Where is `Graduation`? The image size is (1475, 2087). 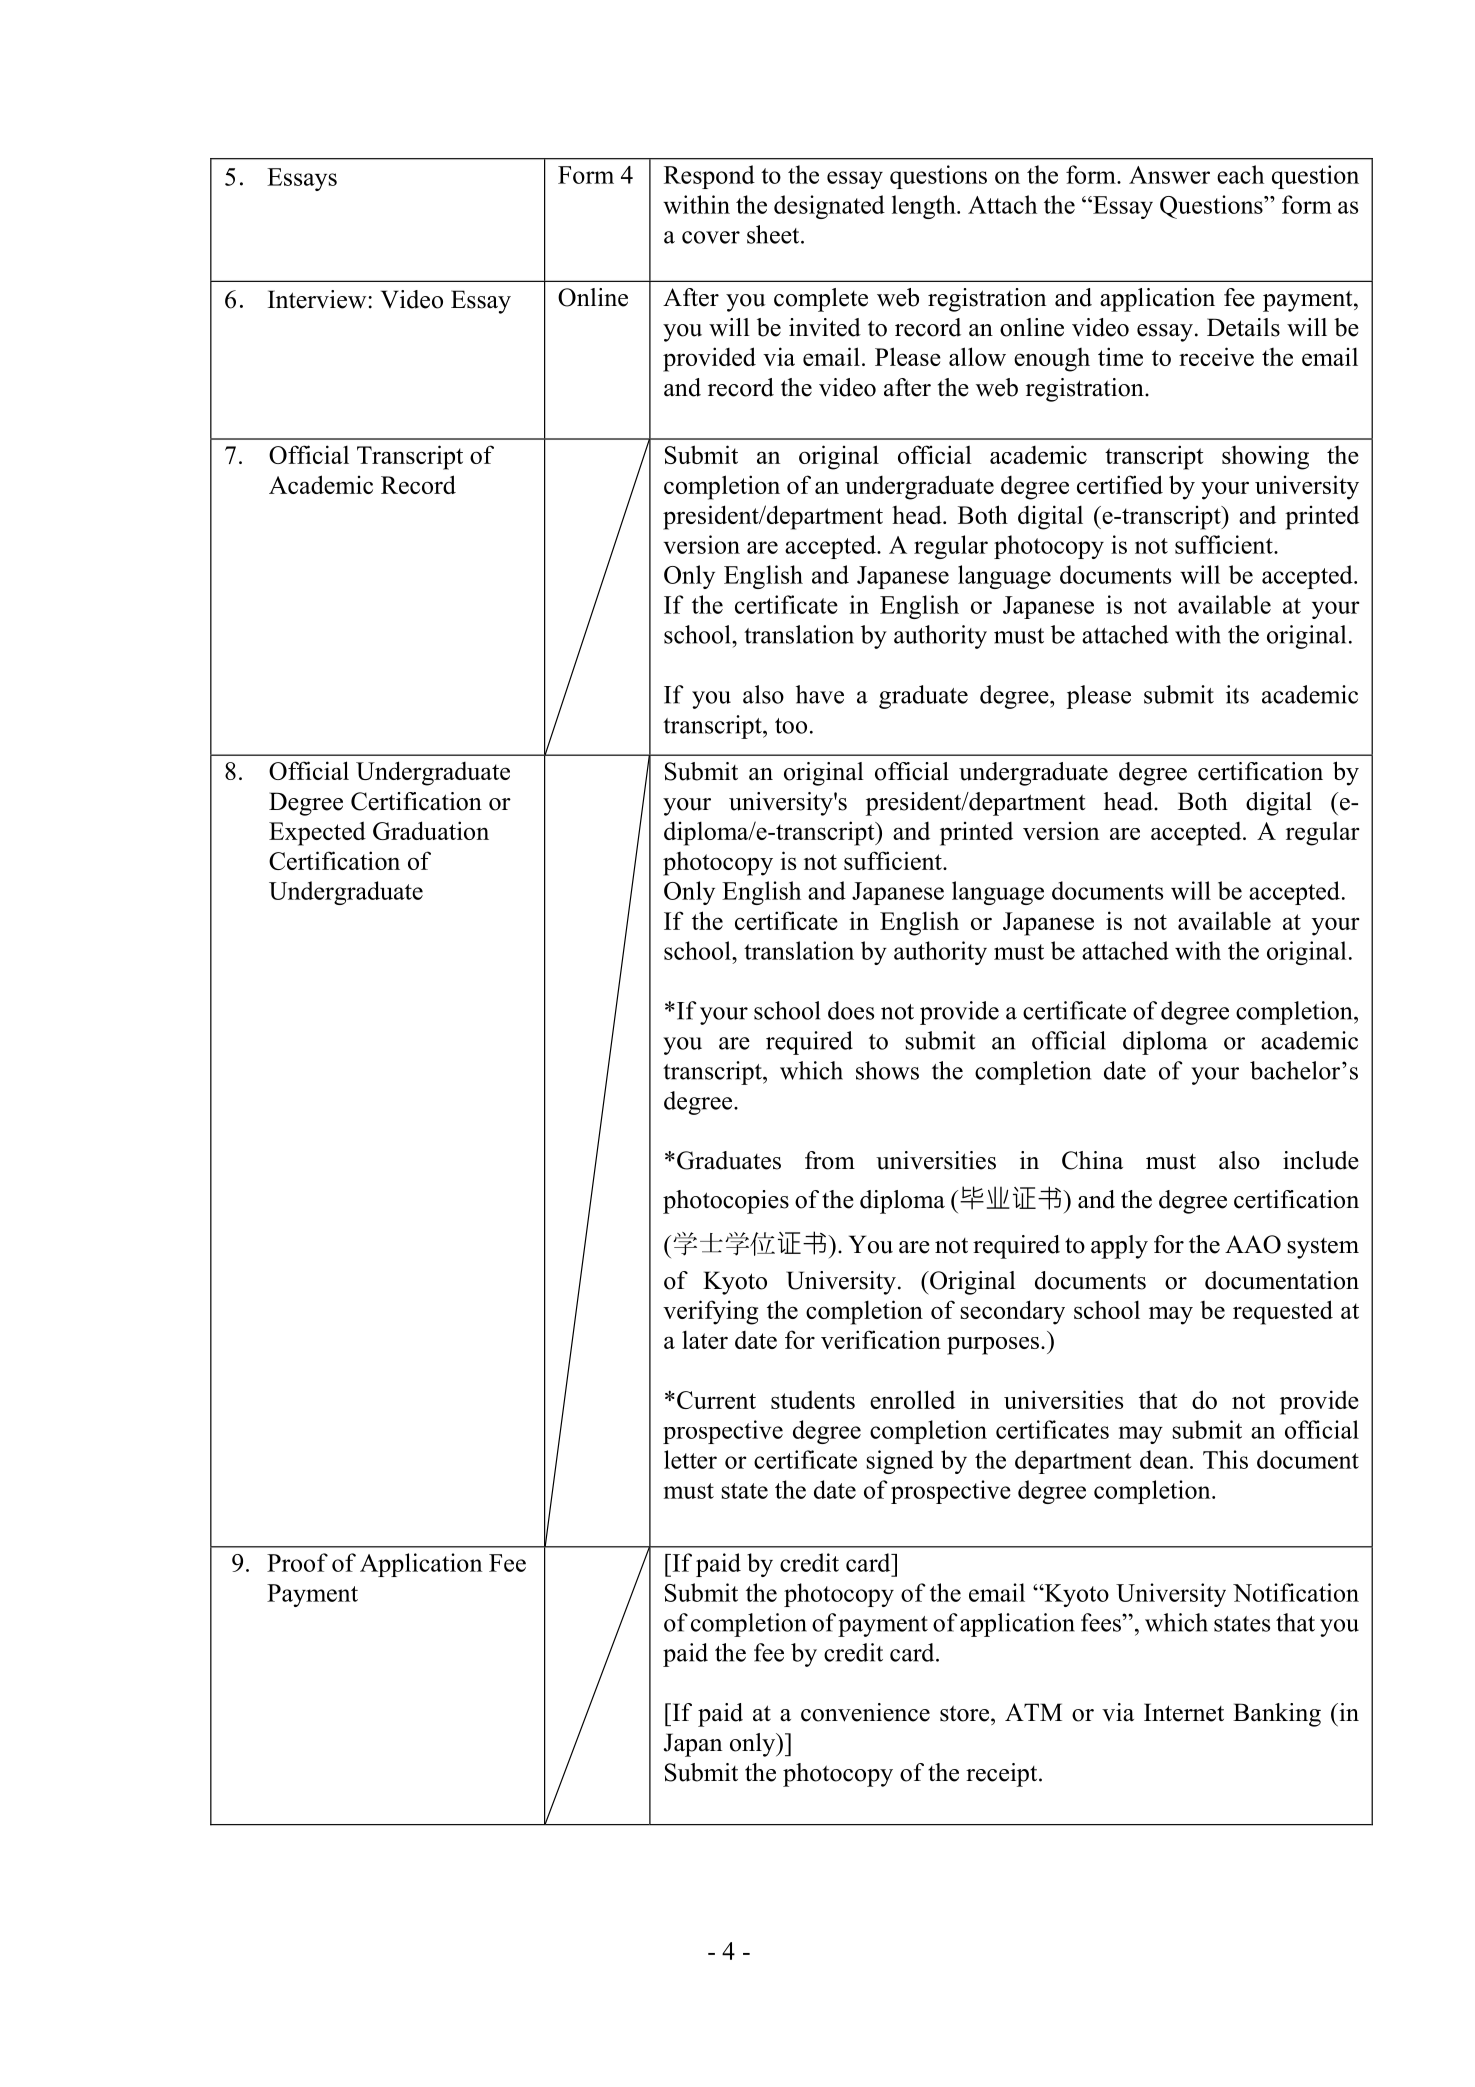
Graduation is located at coordinates (431, 830).
